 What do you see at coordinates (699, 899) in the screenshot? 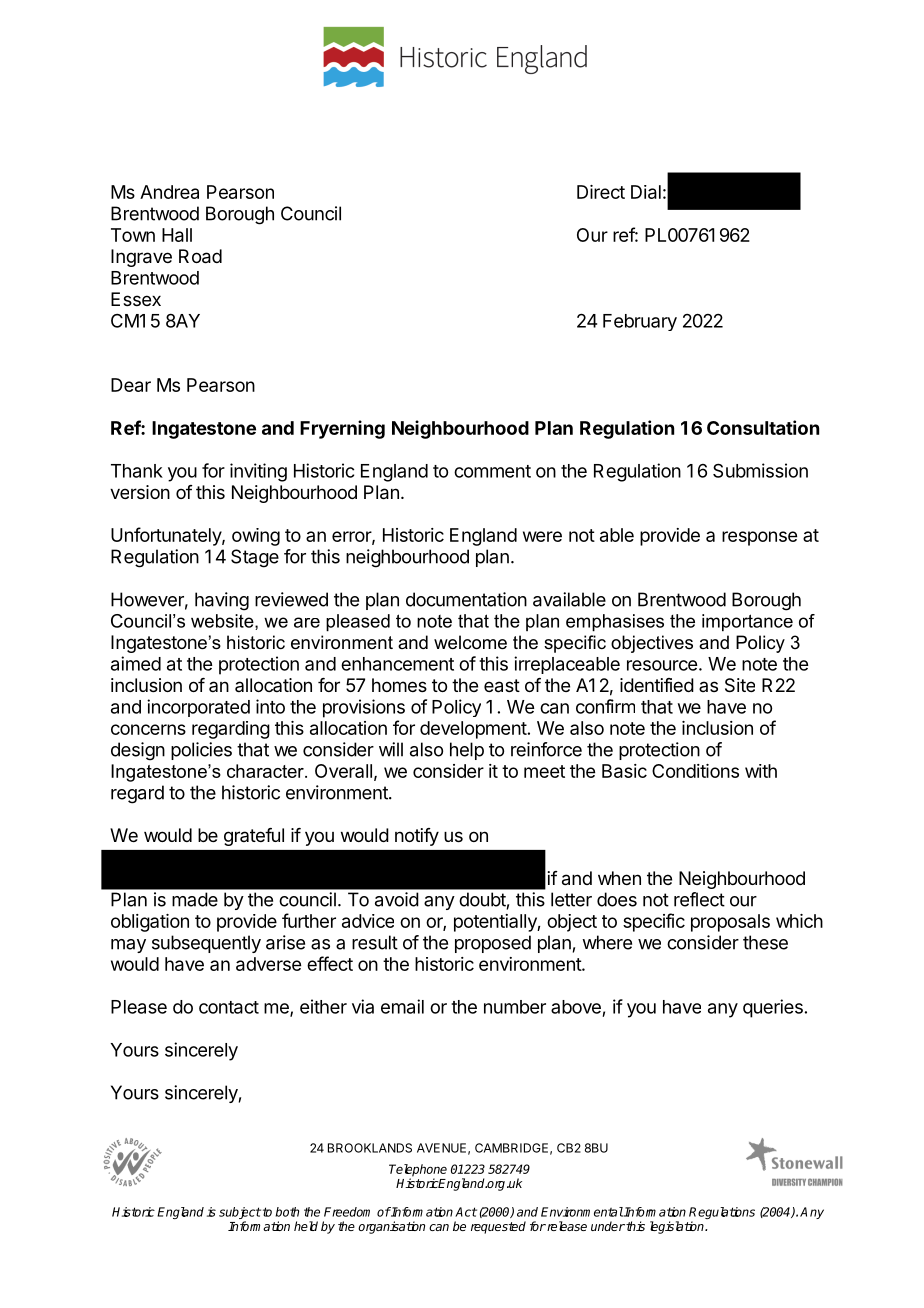
I see `reflect` at bounding box center [699, 899].
